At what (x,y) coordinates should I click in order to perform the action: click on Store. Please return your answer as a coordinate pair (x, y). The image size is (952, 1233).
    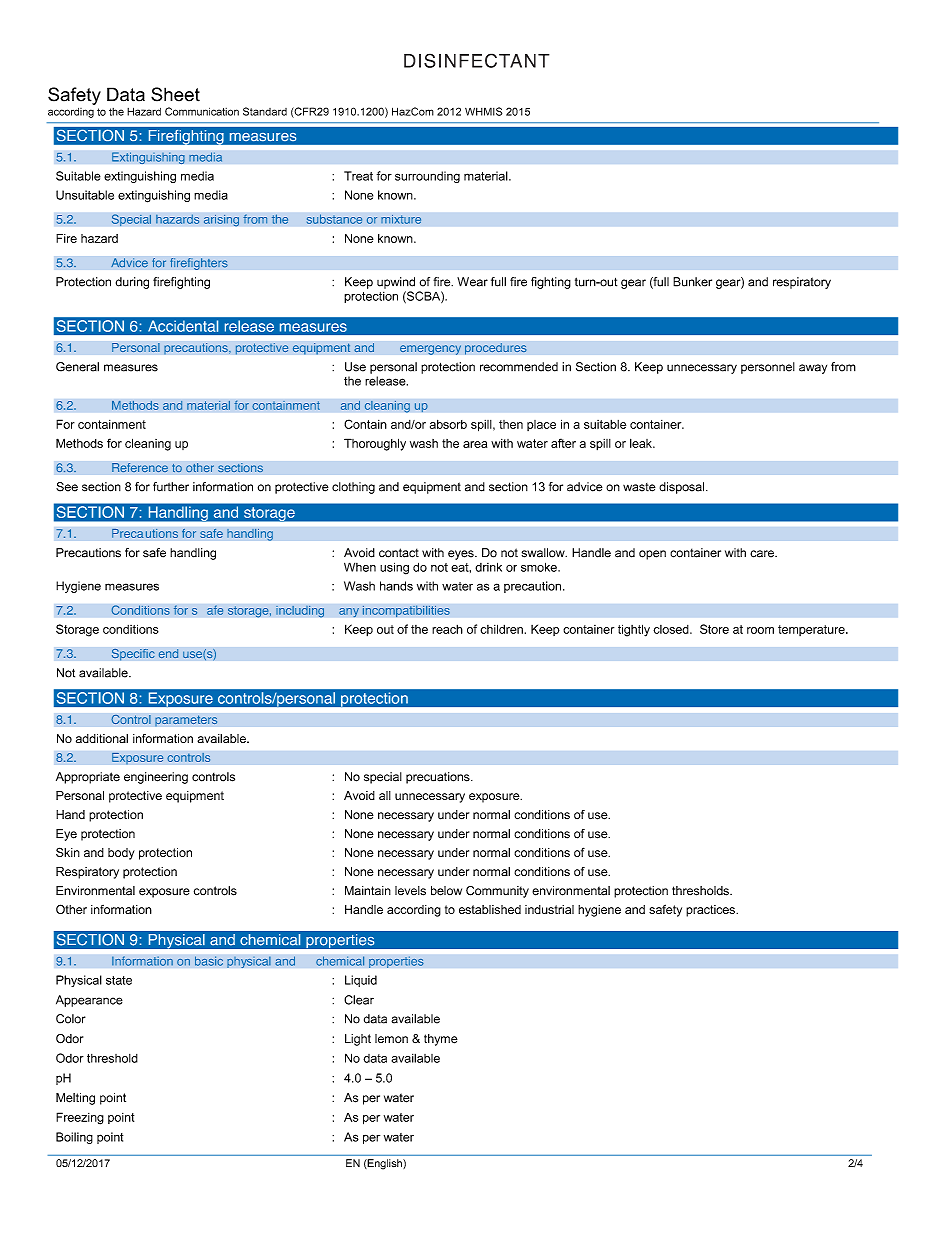
    Looking at the image, I should click on (714, 629).
